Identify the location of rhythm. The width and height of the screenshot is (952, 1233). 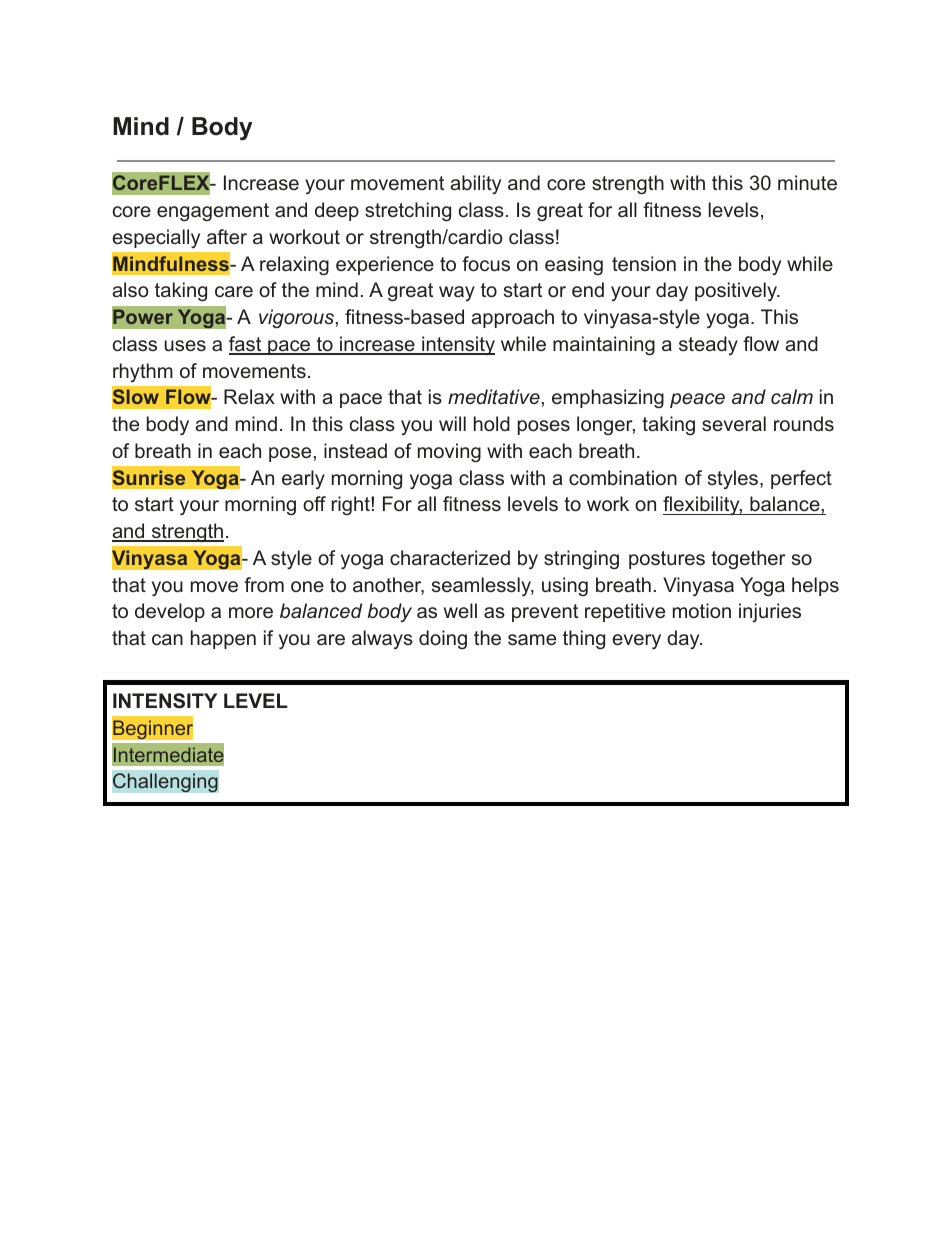
(143, 372).
